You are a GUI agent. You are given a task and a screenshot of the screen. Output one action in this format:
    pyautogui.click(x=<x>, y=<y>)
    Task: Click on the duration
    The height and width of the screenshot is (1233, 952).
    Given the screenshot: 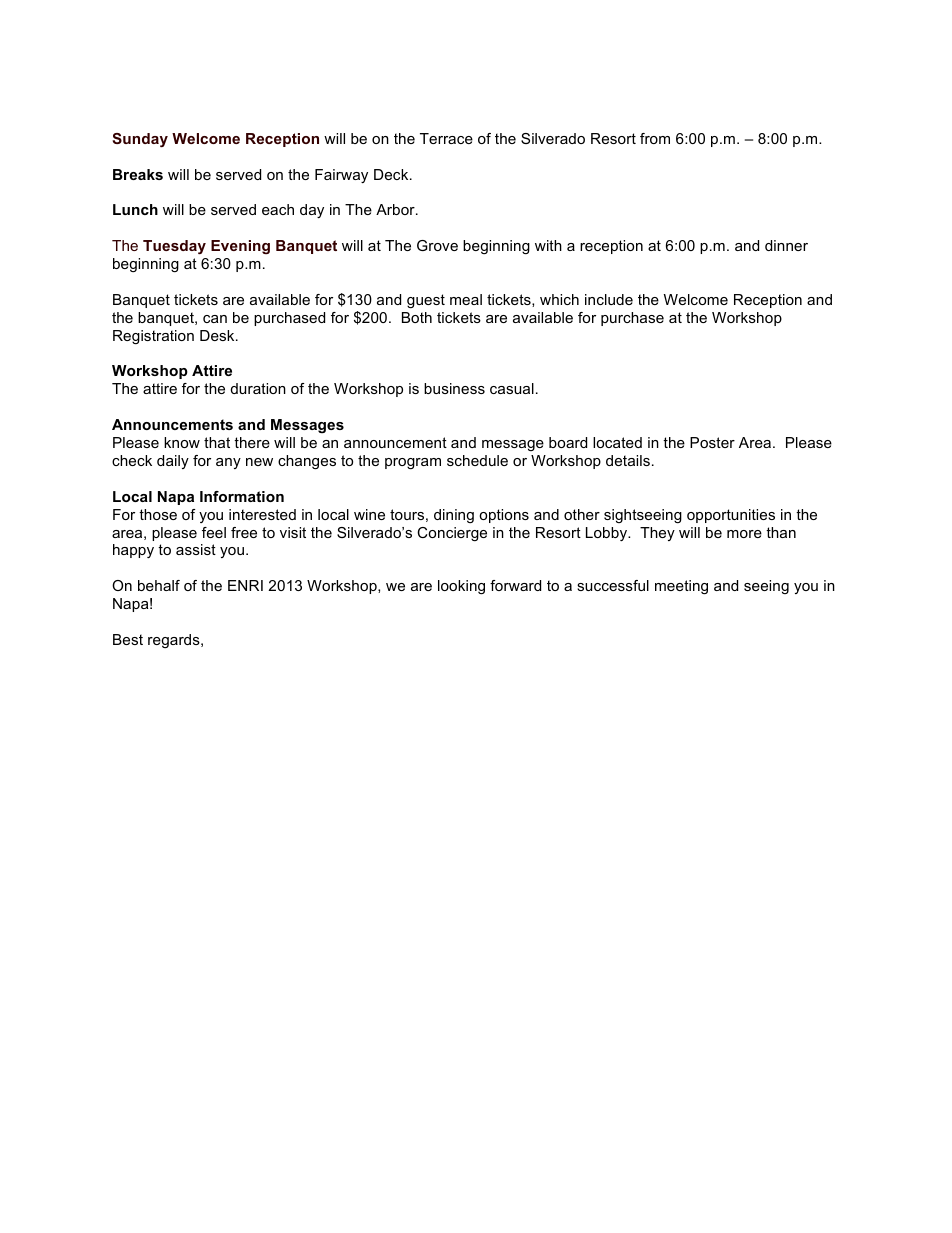 What is the action you would take?
    pyautogui.click(x=258, y=388)
